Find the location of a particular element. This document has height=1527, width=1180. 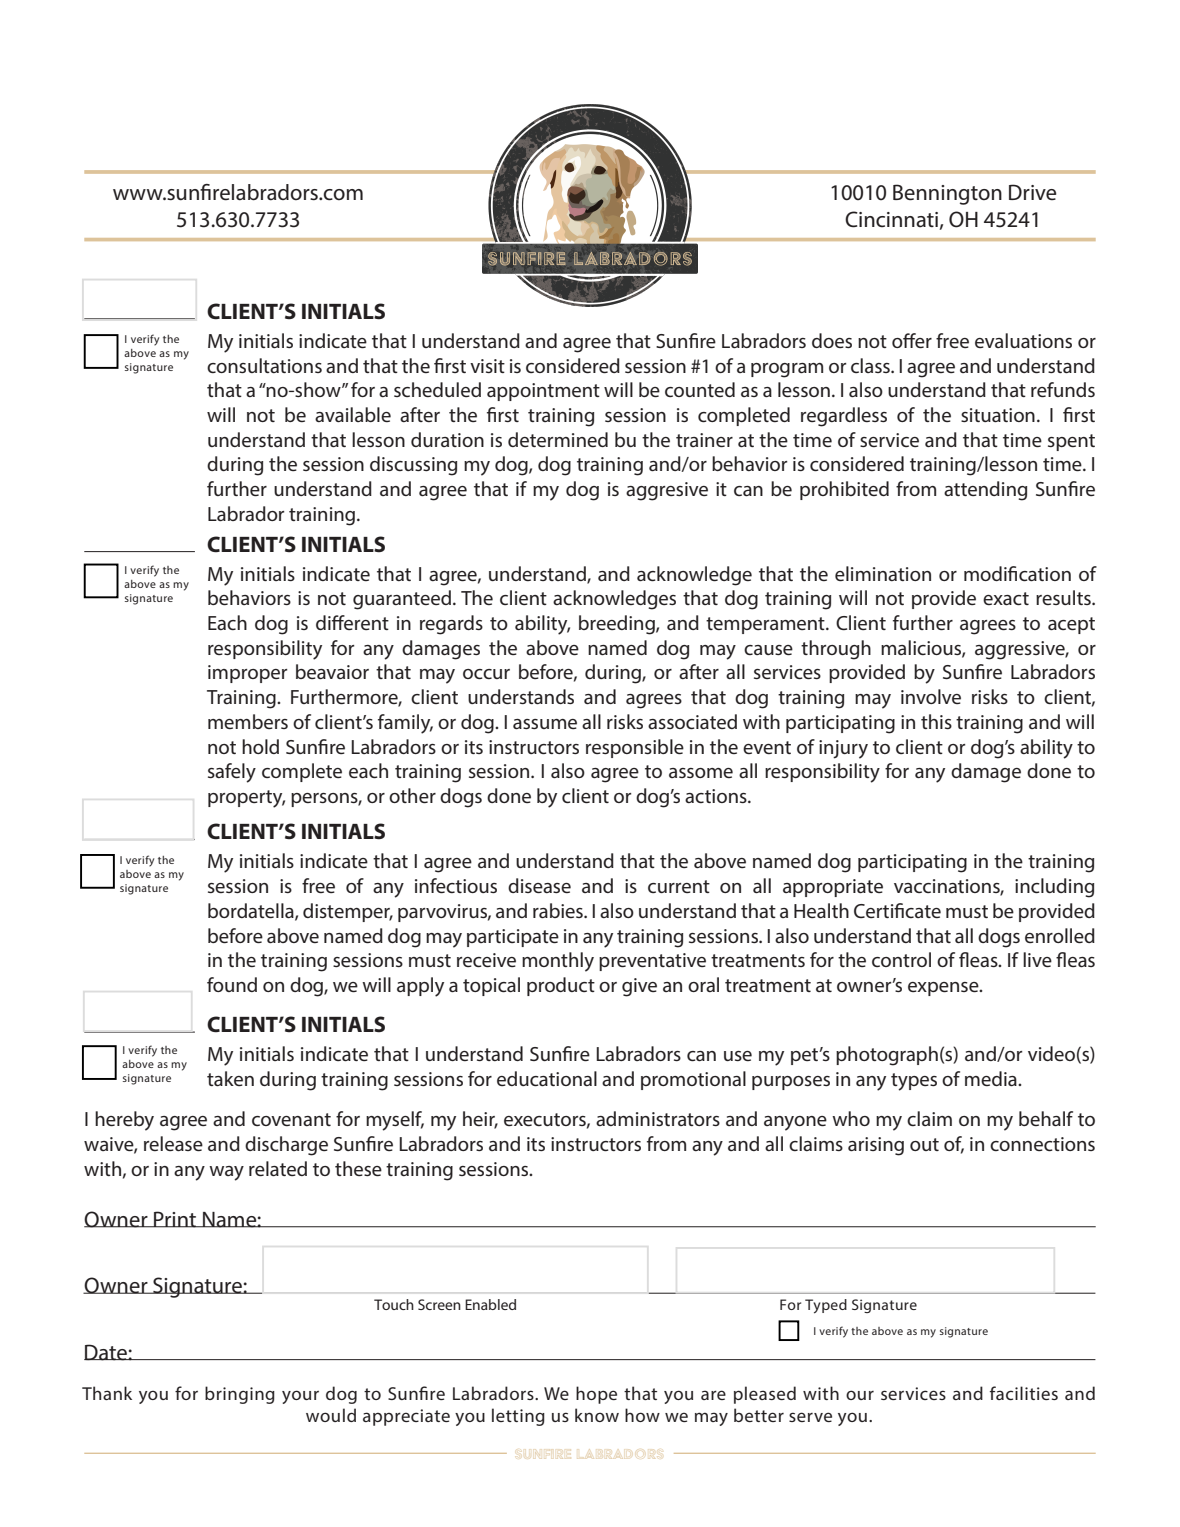

bringing is located at coordinates (240, 1395).
